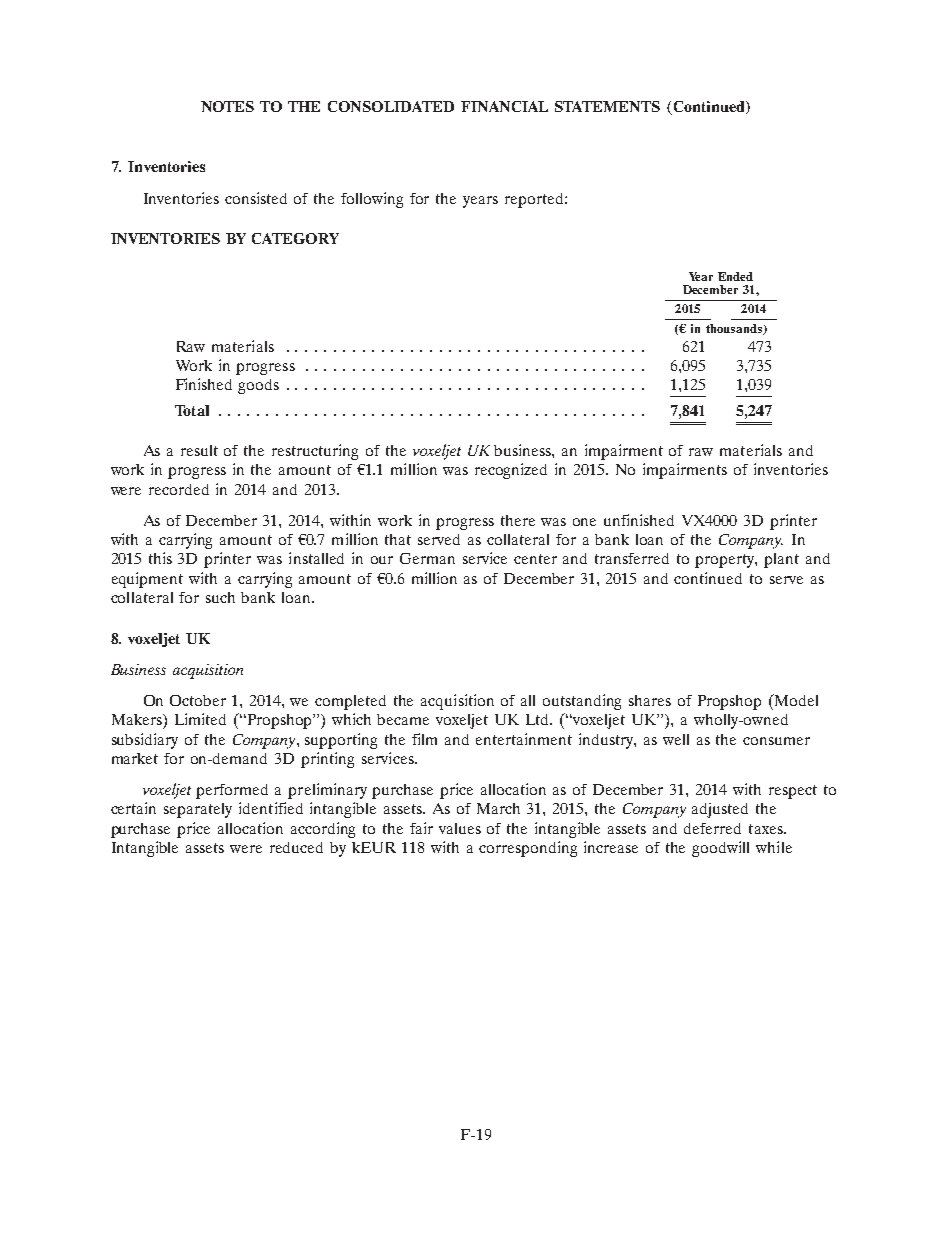 Image resolution: width=952 pixels, height=1241 pixels. I want to click on CATEGORY, so click(295, 238).
